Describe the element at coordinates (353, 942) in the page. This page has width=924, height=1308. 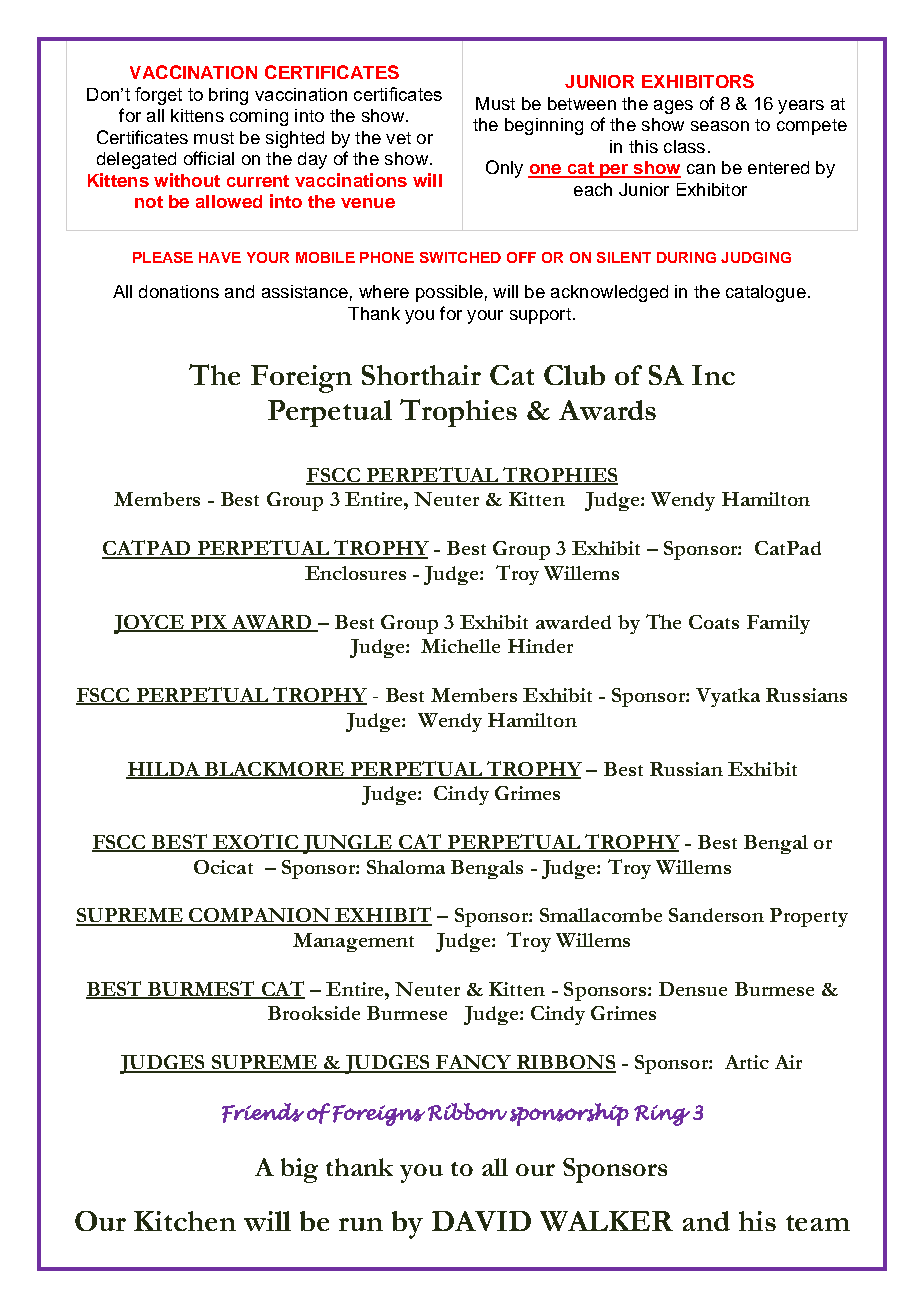
I see `Management` at that location.
